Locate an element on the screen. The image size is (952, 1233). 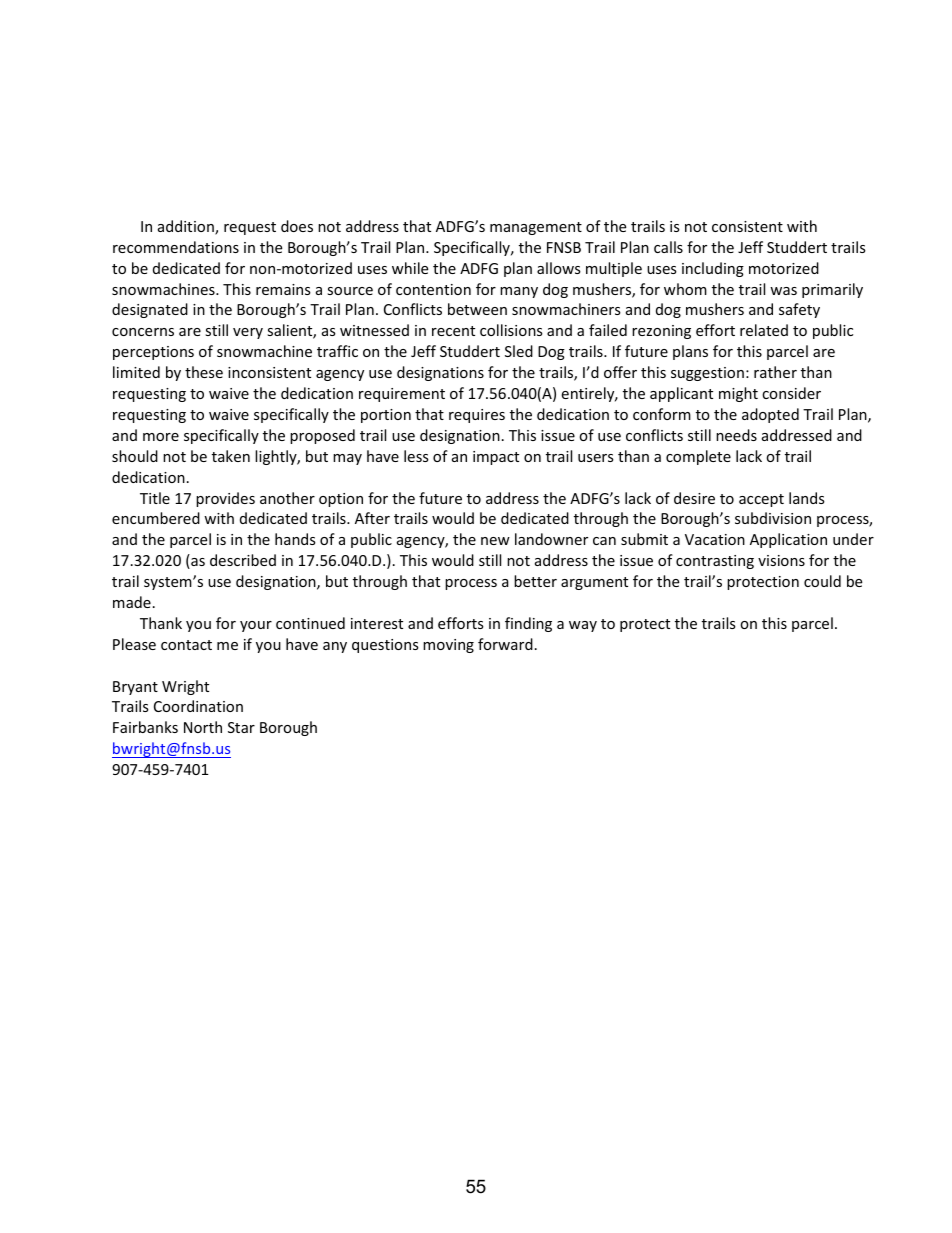
management is located at coordinates (536, 228).
